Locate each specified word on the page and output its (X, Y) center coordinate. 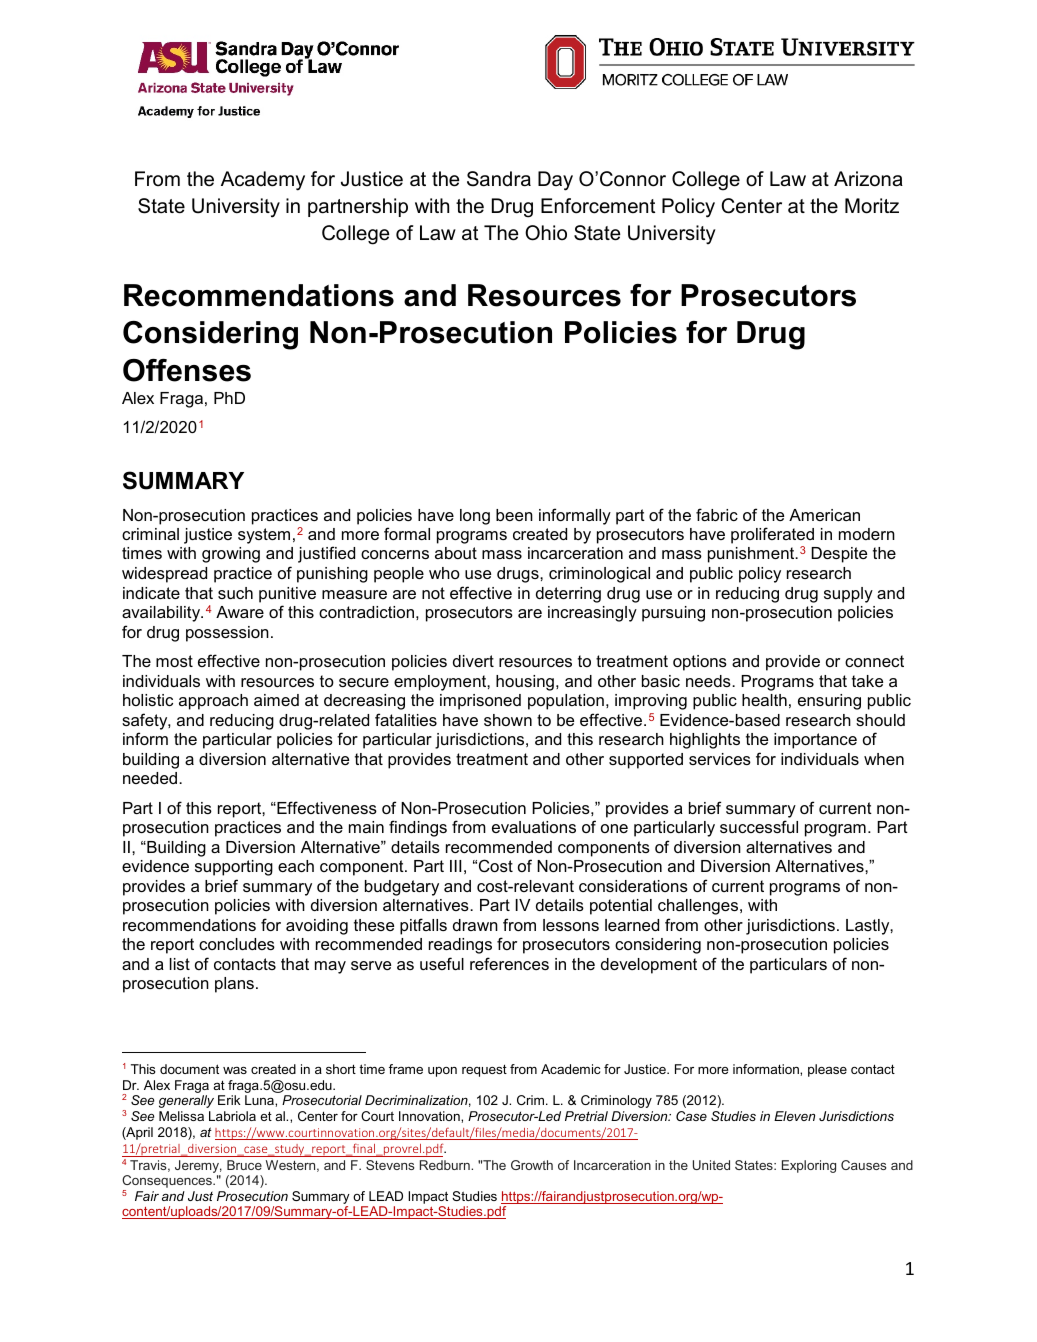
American (824, 515)
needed (151, 778)
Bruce (244, 1165)
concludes (237, 944)
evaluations (534, 827)
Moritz (872, 206)
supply (848, 595)
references (509, 963)
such (235, 593)
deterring (568, 595)
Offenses (187, 370)
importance (815, 741)
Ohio (546, 233)
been (514, 515)
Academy (263, 181)
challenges (699, 907)
